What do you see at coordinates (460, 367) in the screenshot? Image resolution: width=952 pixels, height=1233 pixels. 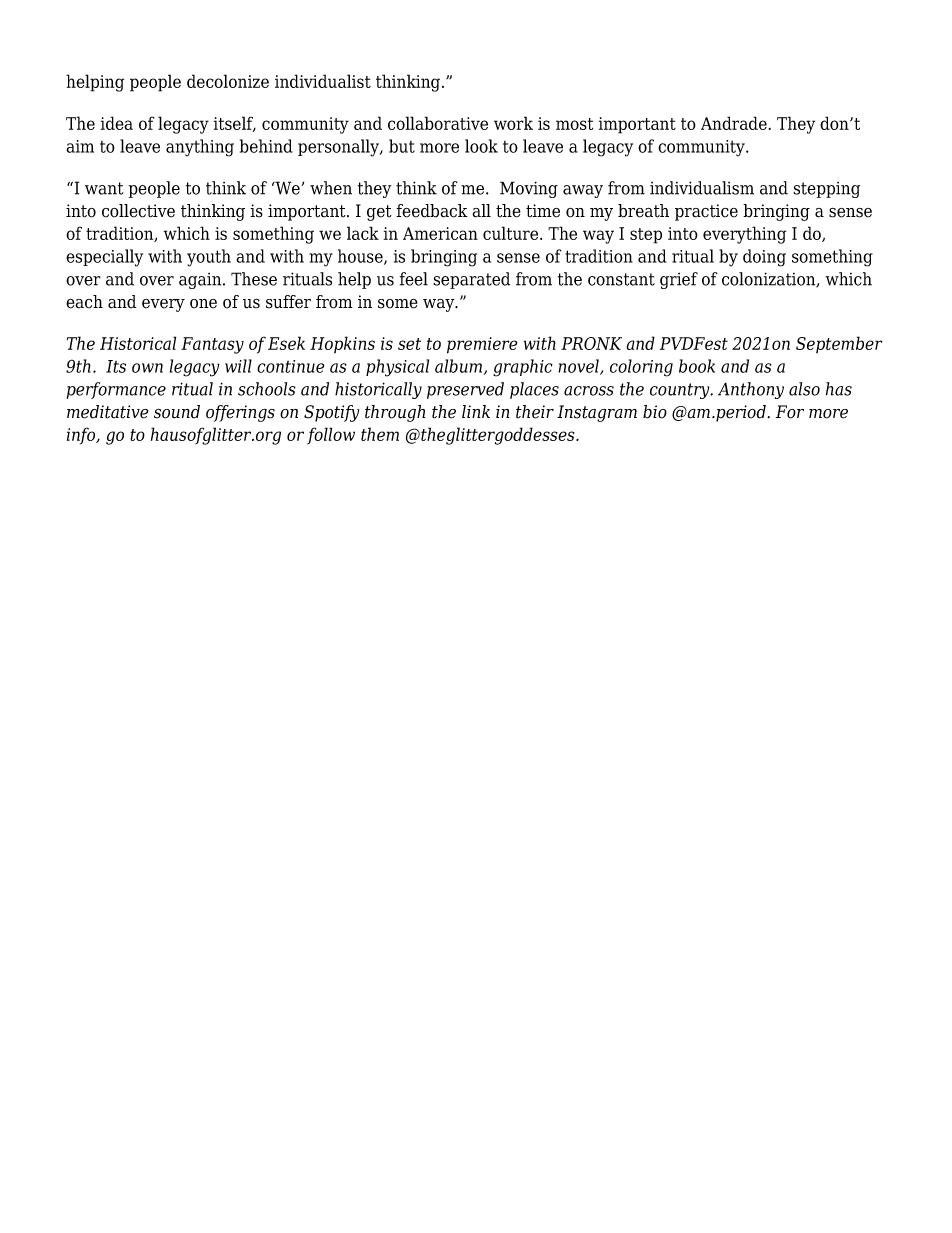 I see `album` at bounding box center [460, 367].
